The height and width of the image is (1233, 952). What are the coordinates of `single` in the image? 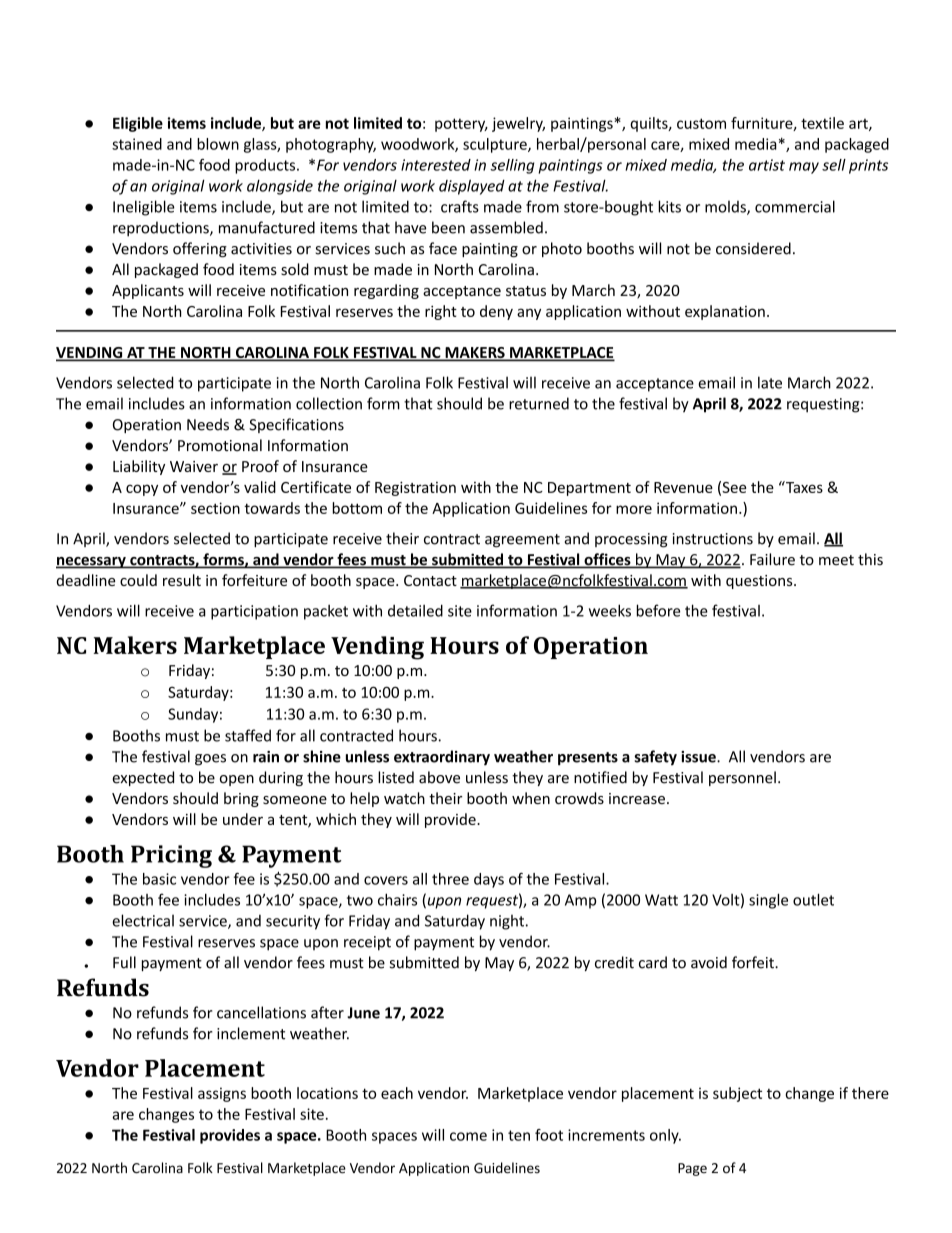 It's located at (768, 901).
